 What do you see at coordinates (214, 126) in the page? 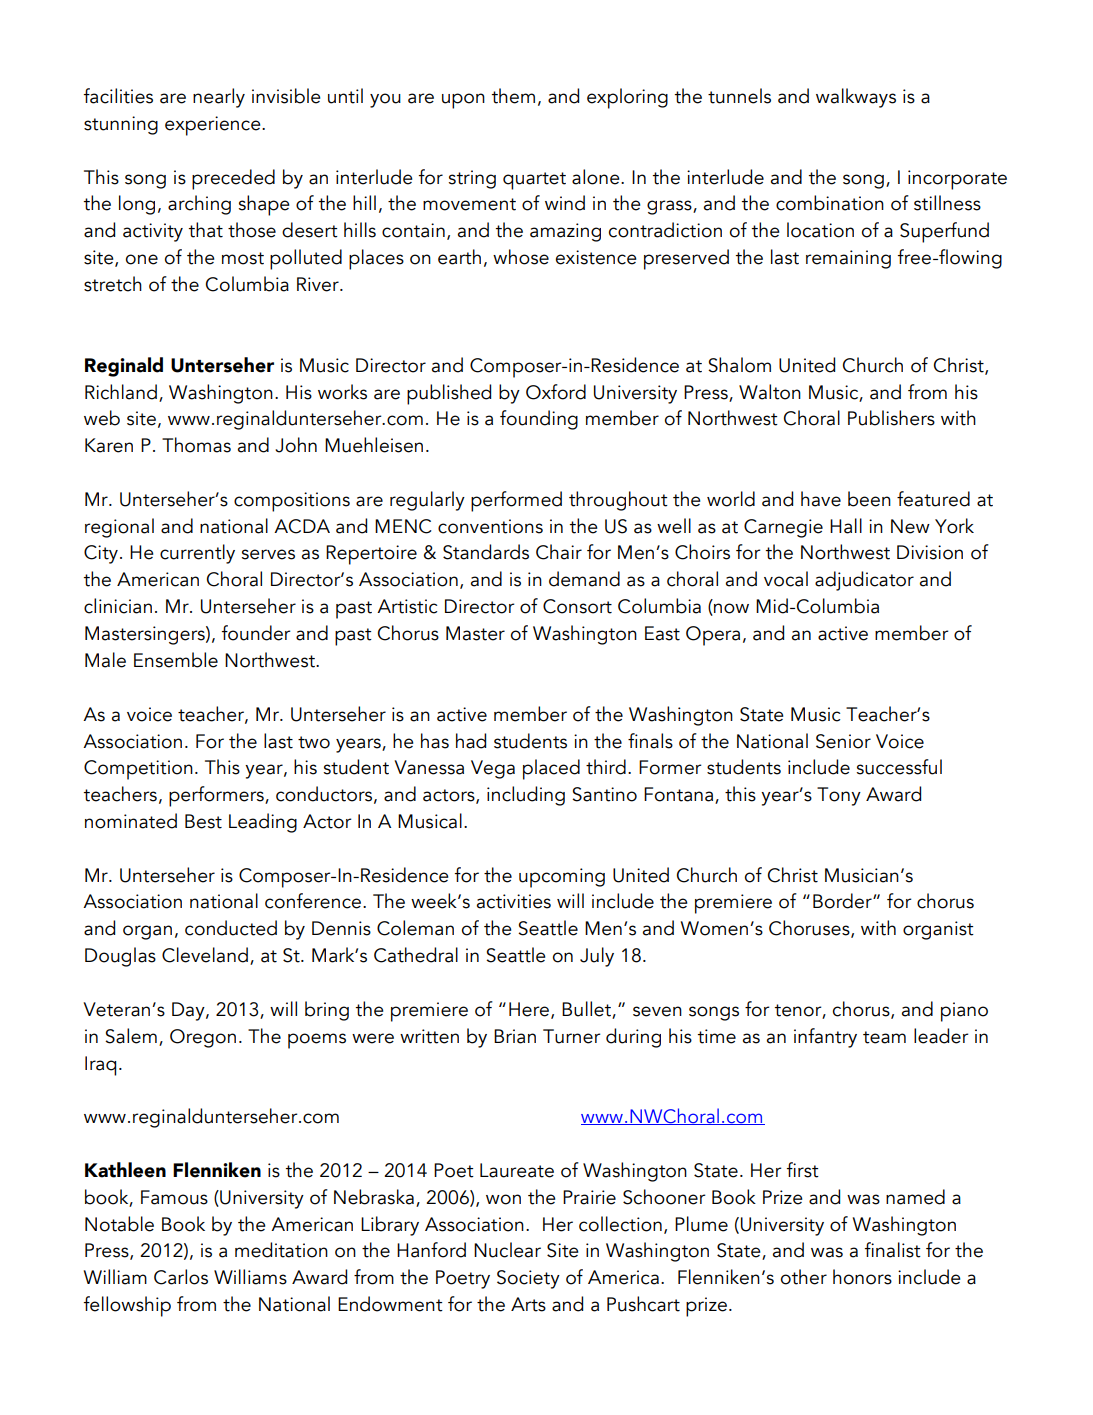
I see `experience` at bounding box center [214, 126].
